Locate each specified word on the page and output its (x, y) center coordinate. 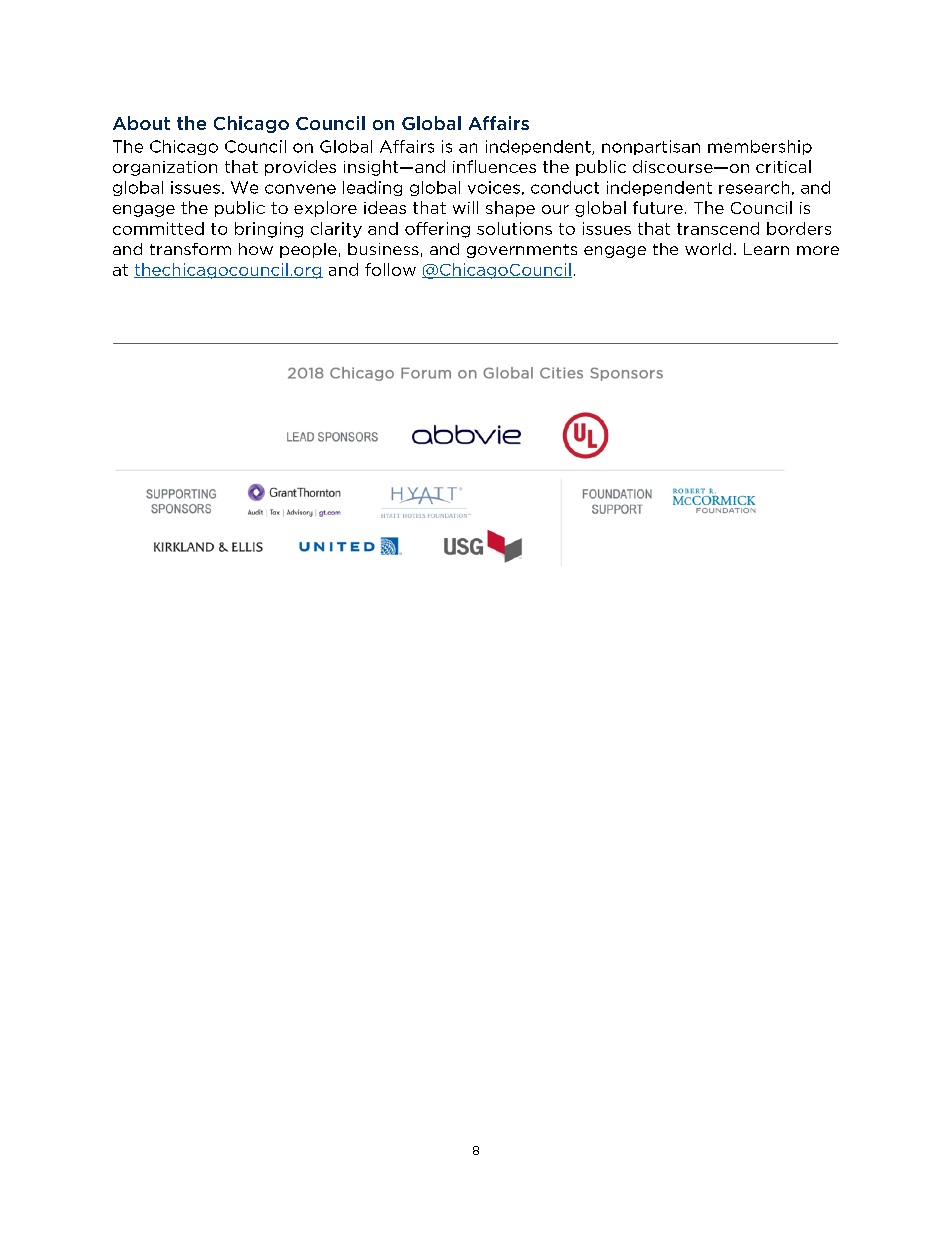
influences (494, 166)
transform (190, 249)
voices (494, 187)
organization (165, 168)
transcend (718, 228)
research (754, 187)
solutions (514, 228)
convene (300, 189)
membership (760, 147)
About (141, 123)
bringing (269, 230)
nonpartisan (651, 147)
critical (783, 166)
